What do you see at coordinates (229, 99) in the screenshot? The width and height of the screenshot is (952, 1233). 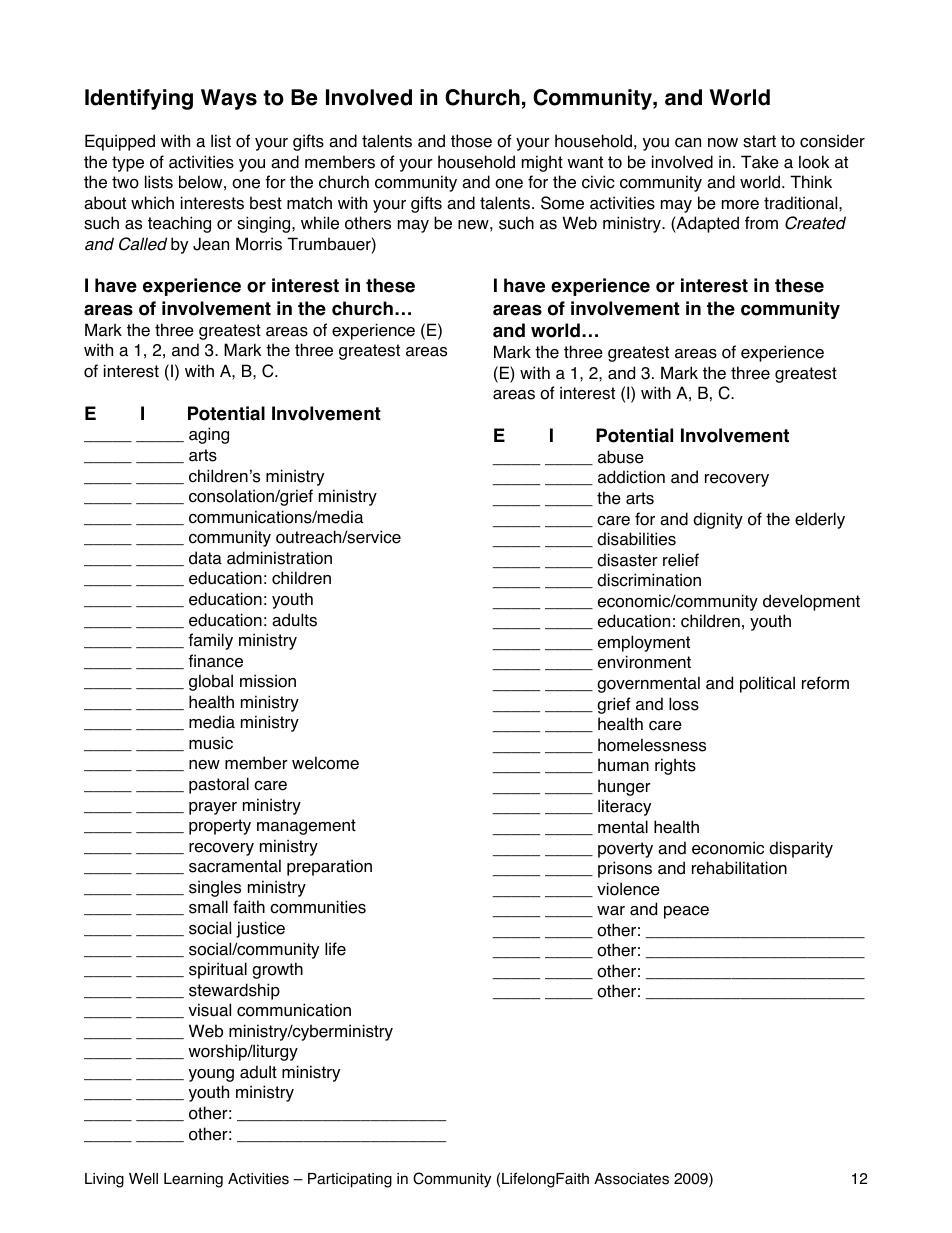 I see `Ways` at bounding box center [229, 99].
